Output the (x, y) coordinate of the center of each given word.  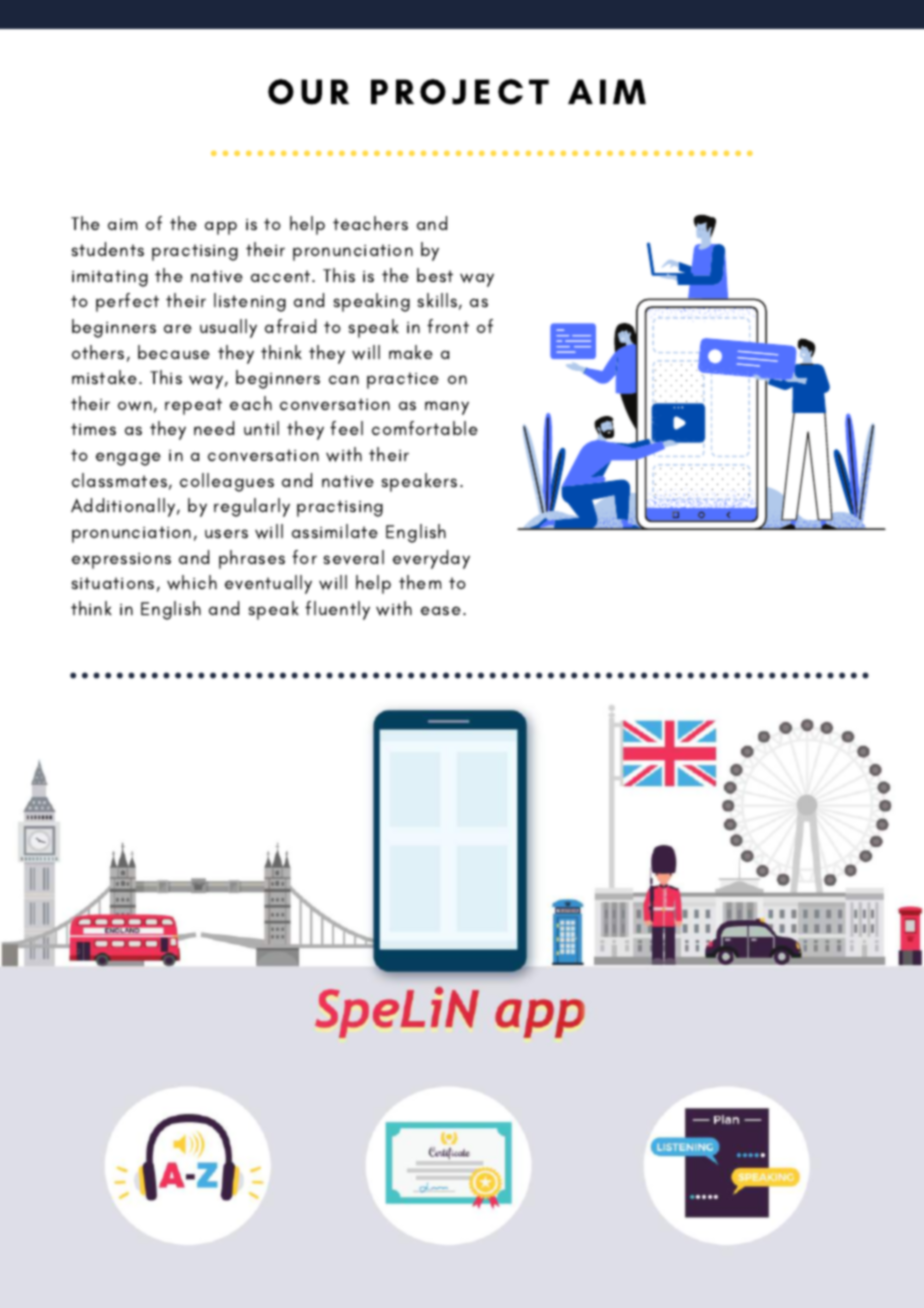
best (435, 275)
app (221, 228)
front (448, 326)
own (135, 406)
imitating (110, 278)
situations (113, 583)
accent (282, 276)
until (261, 428)
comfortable (425, 428)
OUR (308, 92)
